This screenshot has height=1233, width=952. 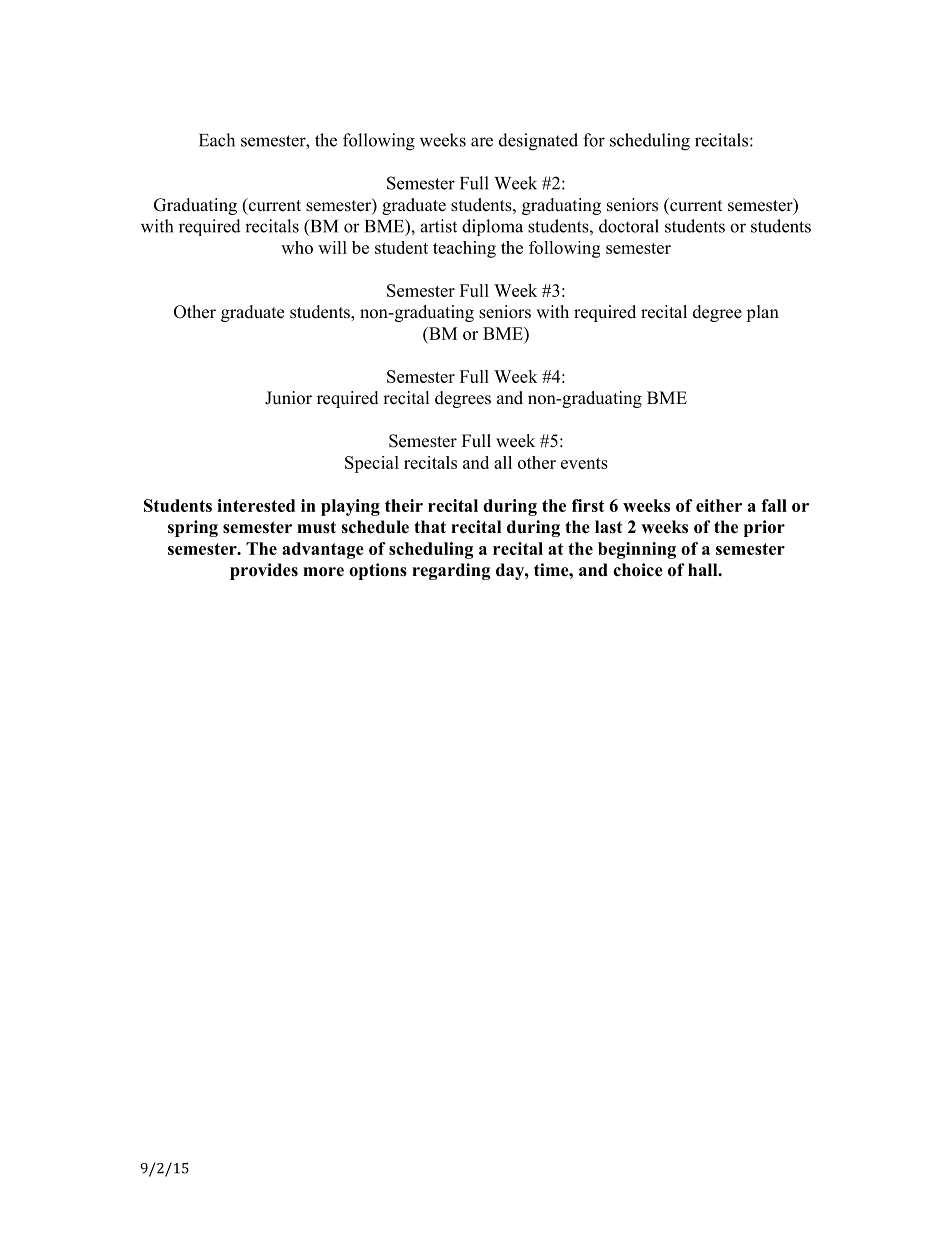 I want to click on provides, so click(x=264, y=571).
